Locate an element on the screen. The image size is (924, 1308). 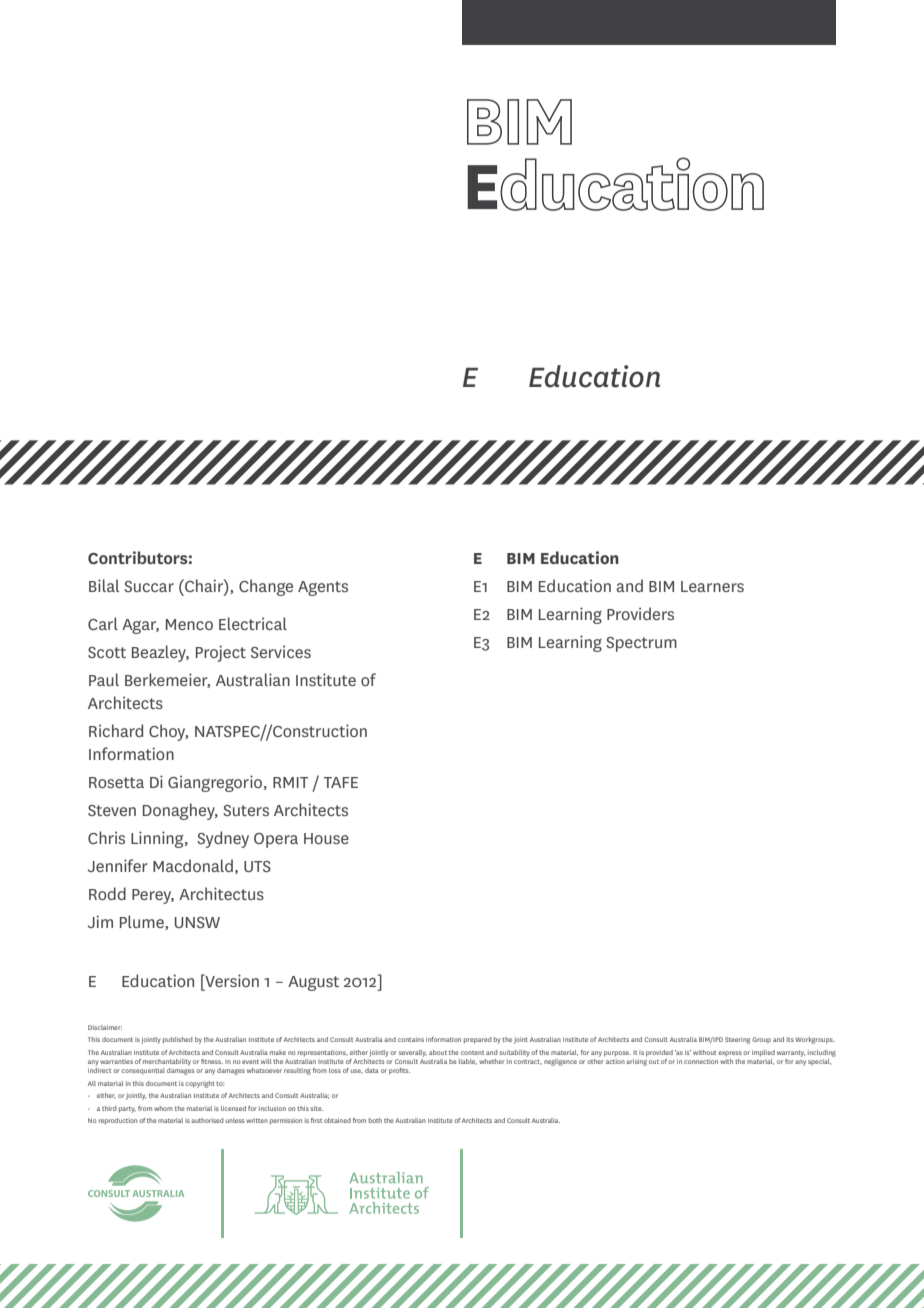
whom is located at coordinates (163, 1108).
